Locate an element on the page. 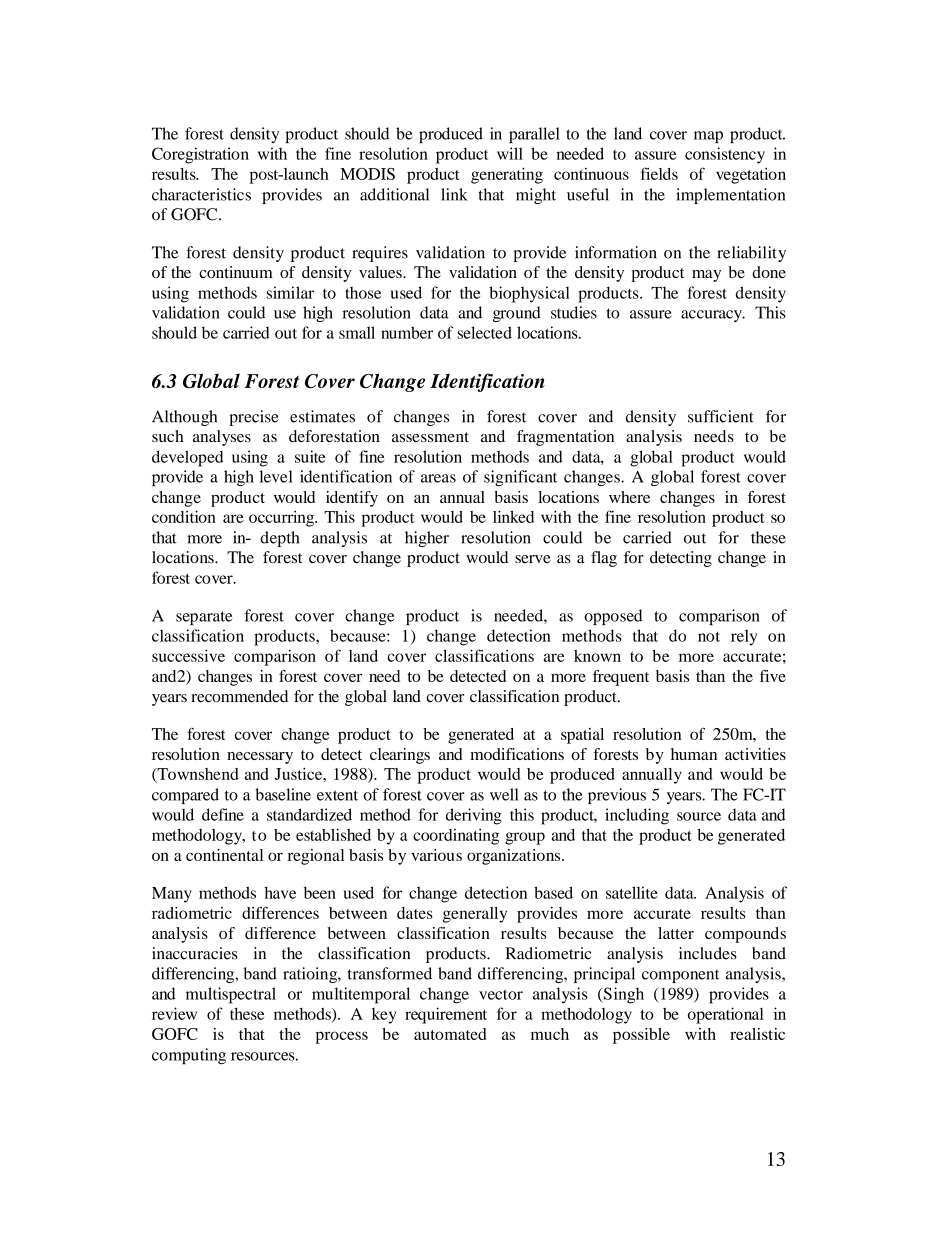 The width and height of the document is (952, 1233). not is located at coordinates (709, 636).
